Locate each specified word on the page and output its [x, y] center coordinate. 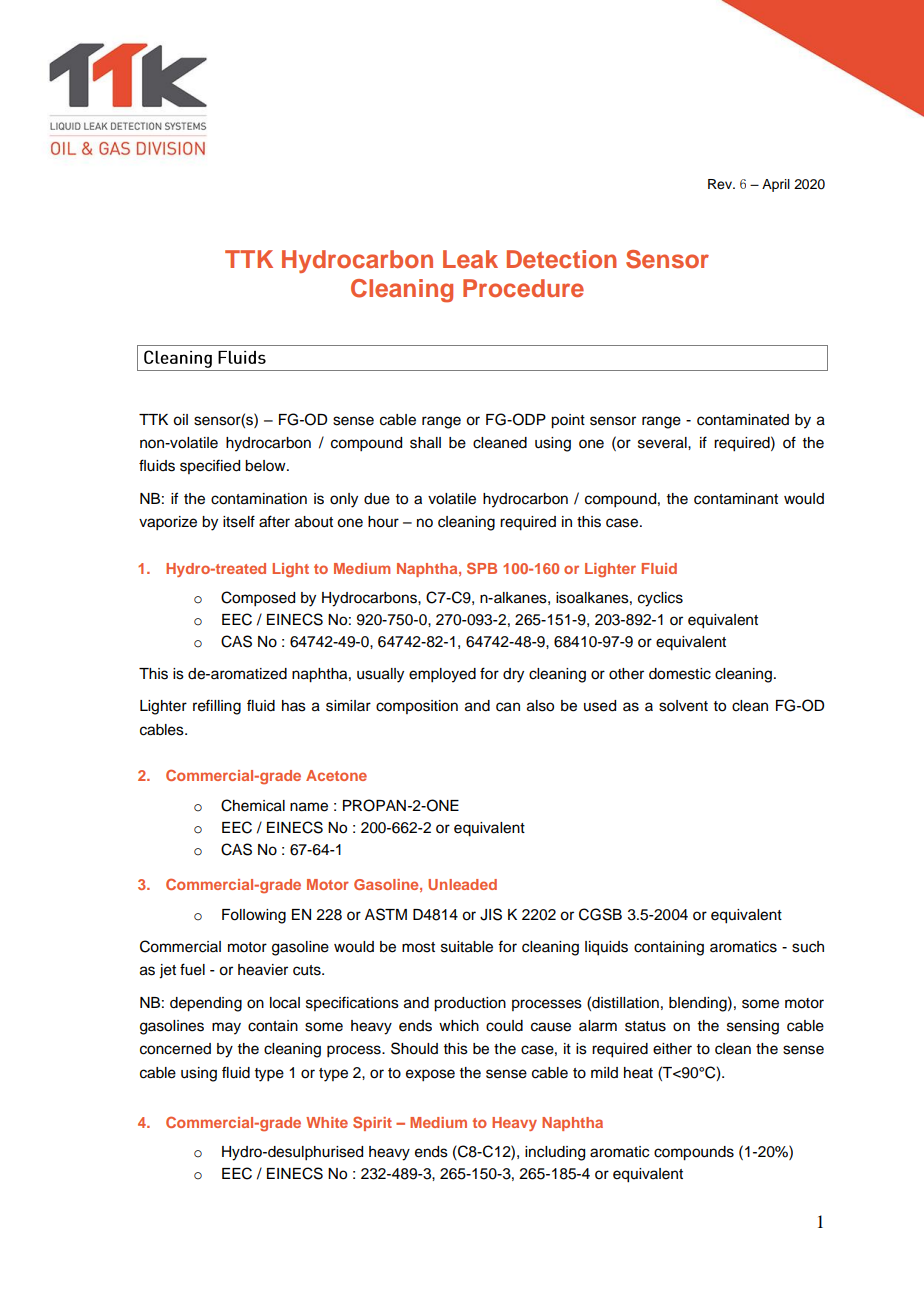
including [555, 1153]
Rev [721, 184]
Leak [470, 259]
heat [638, 1073]
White [327, 1122]
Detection [562, 259]
